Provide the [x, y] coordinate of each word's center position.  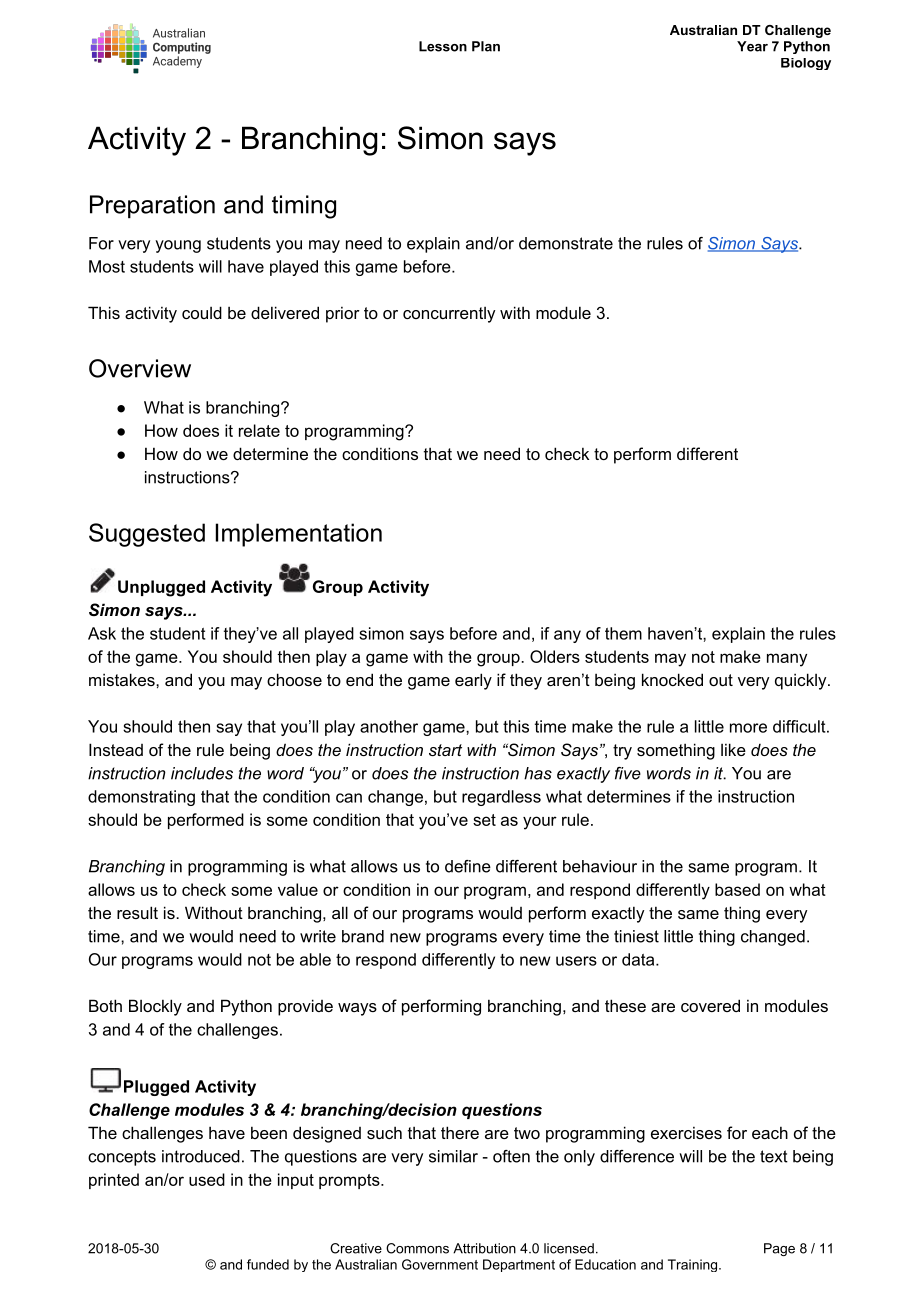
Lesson [443, 46]
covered [710, 1005]
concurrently [449, 315]
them [623, 633]
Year [752, 46]
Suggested [147, 535]
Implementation [299, 535]
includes [202, 773]
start [445, 750]
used [207, 1179]
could [202, 312]
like [733, 749]
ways [357, 1009]
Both [105, 1005]
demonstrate [566, 243]
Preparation [152, 206]
